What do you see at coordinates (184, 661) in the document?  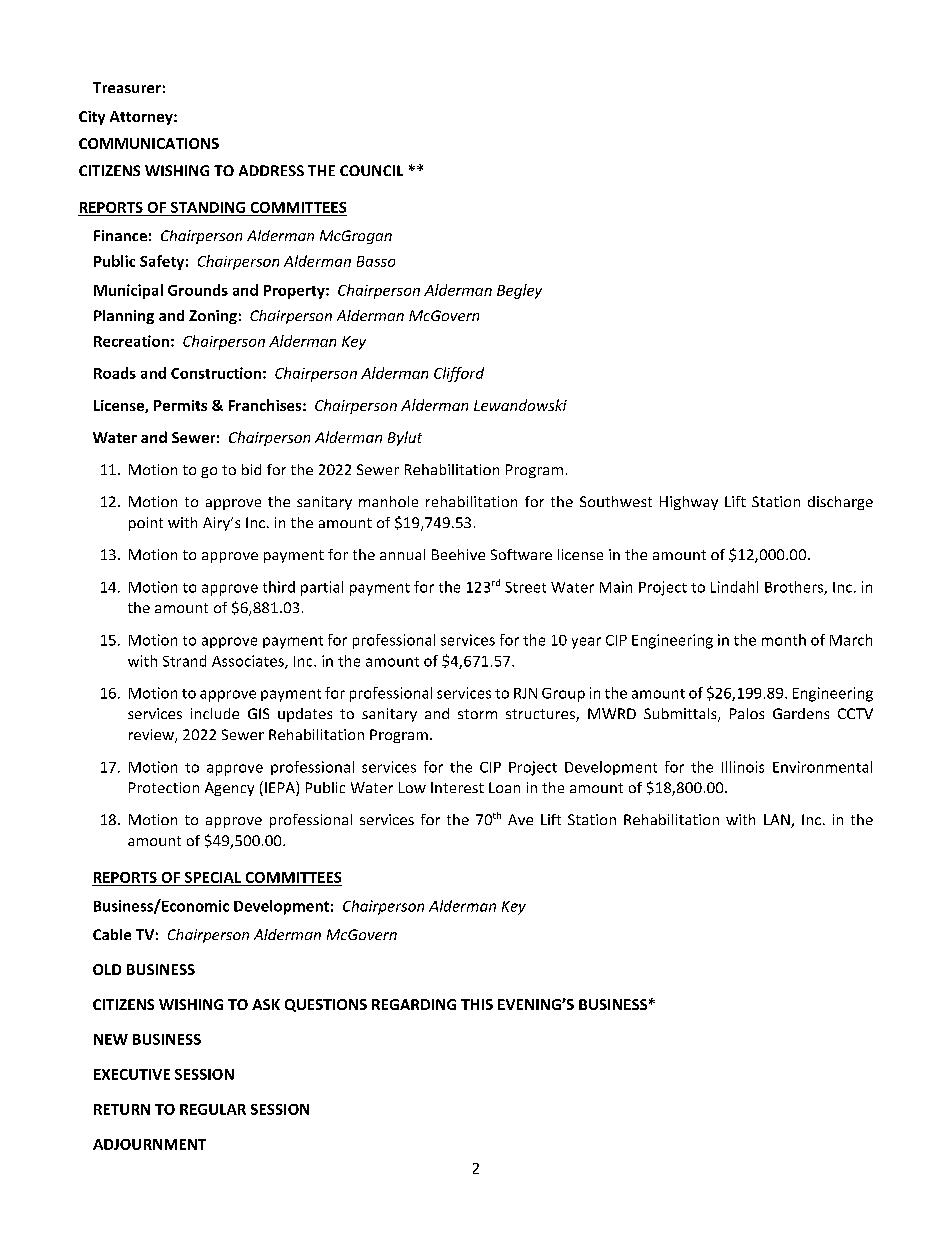 I see `Strand` at bounding box center [184, 661].
